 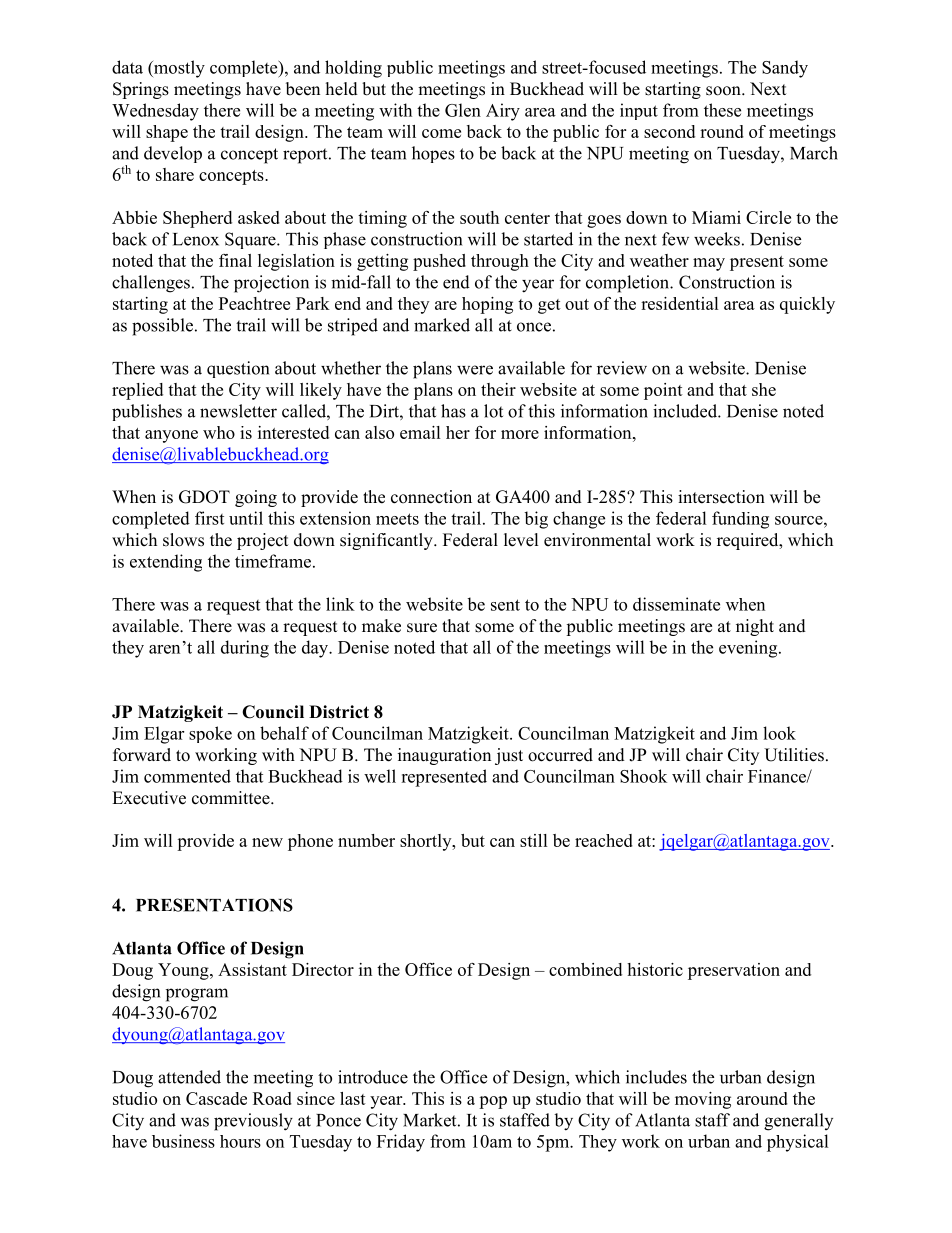 What do you see at coordinates (216, 1098) in the screenshot?
I see `Cascade` at bounding box center [216, 1098].
